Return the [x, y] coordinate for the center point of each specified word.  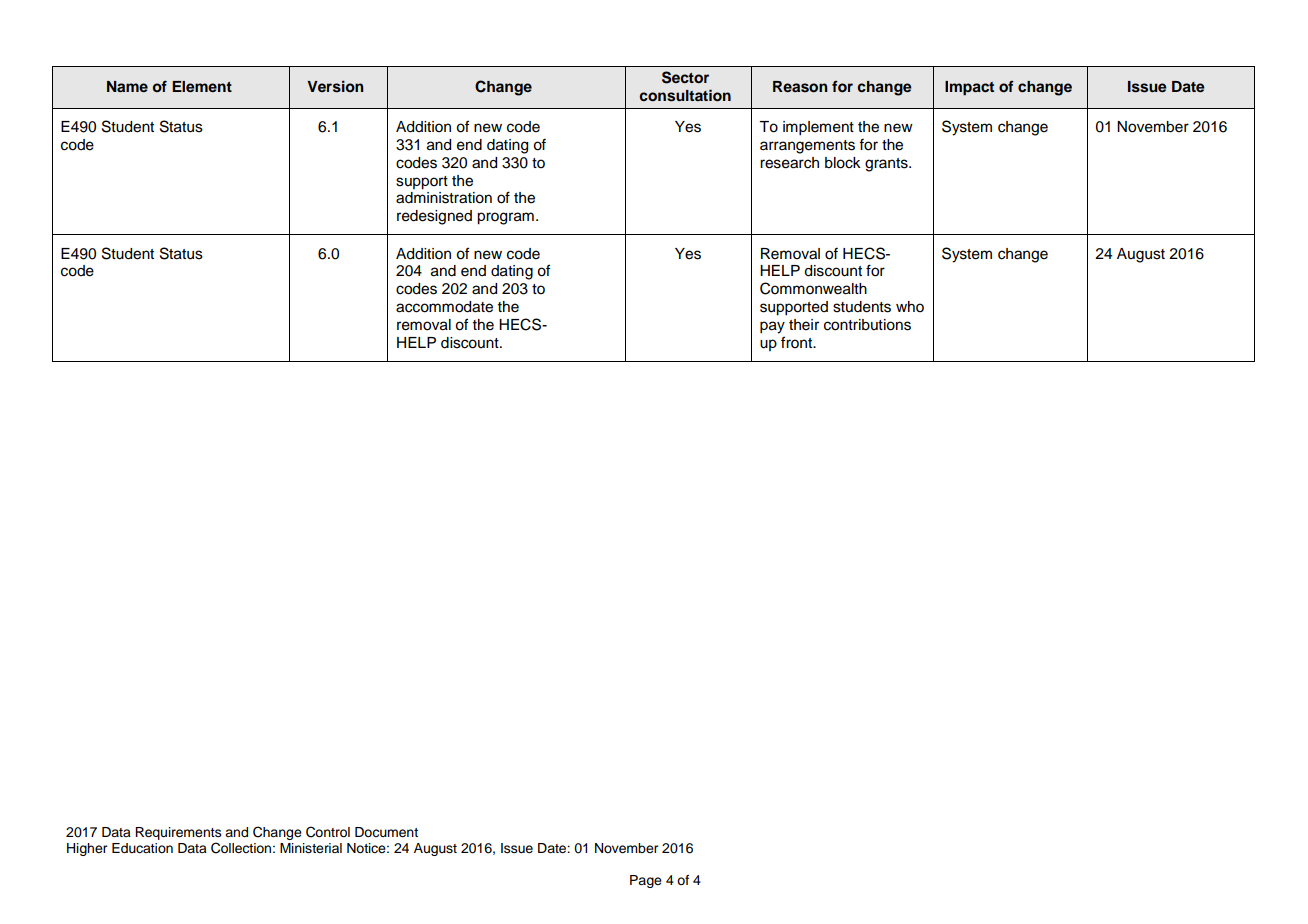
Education [142, 848]
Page [646, 881]
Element [202, 86]
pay [772, 327]
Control [328, 832]
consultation [685, 95]
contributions [867, 325]
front [797, 342]
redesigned [434, 217]
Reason [800, 87]
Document [386, 832]
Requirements [178, 833]
